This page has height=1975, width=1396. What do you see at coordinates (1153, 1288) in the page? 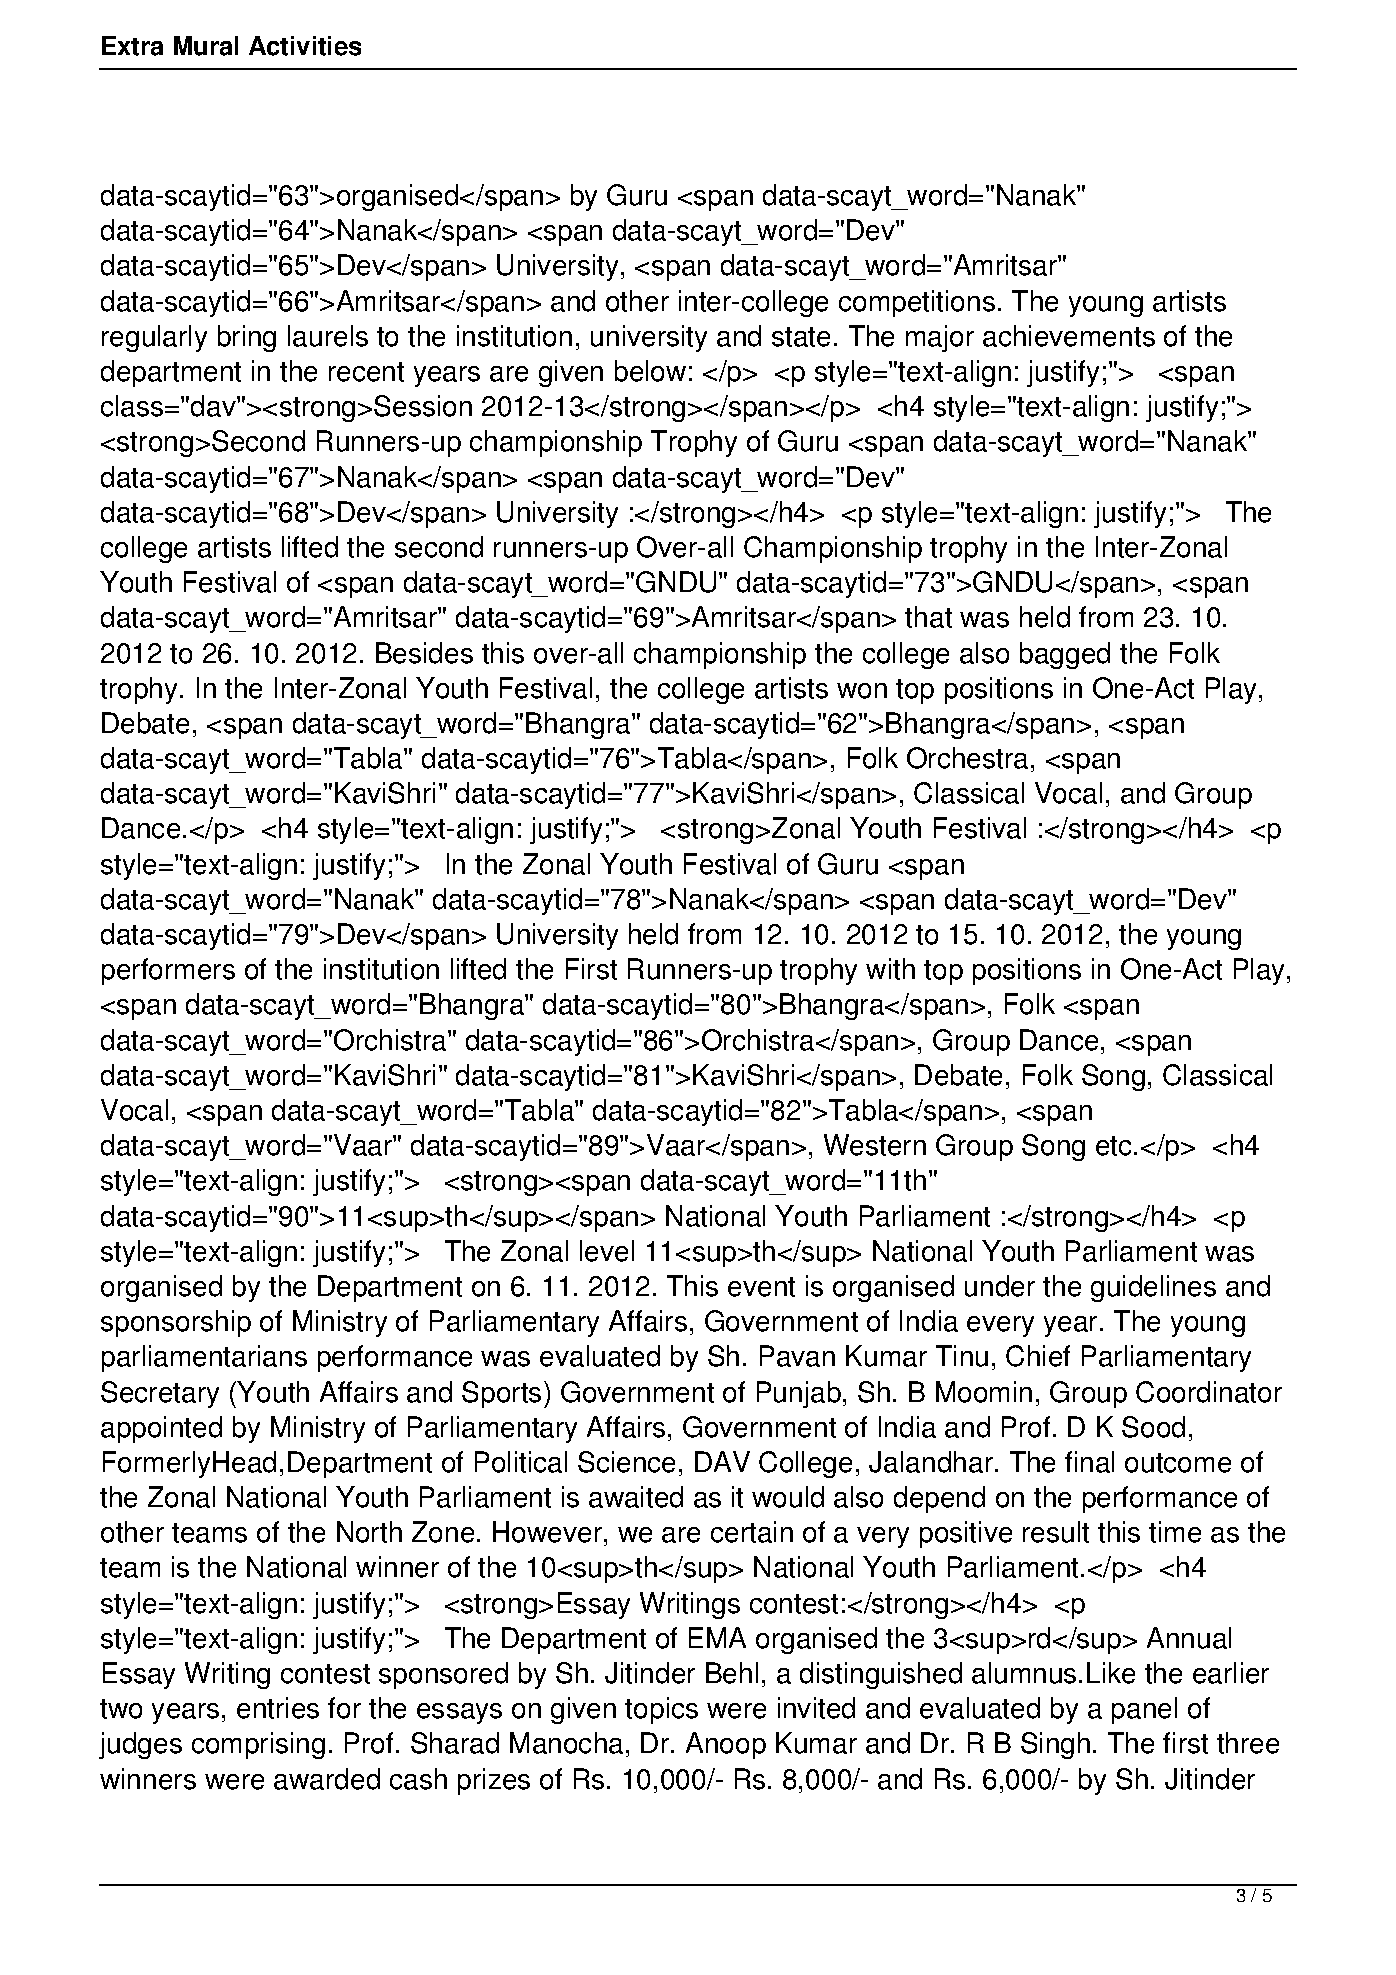
I see `guidelines` at bounding box center [1153, 1288].
